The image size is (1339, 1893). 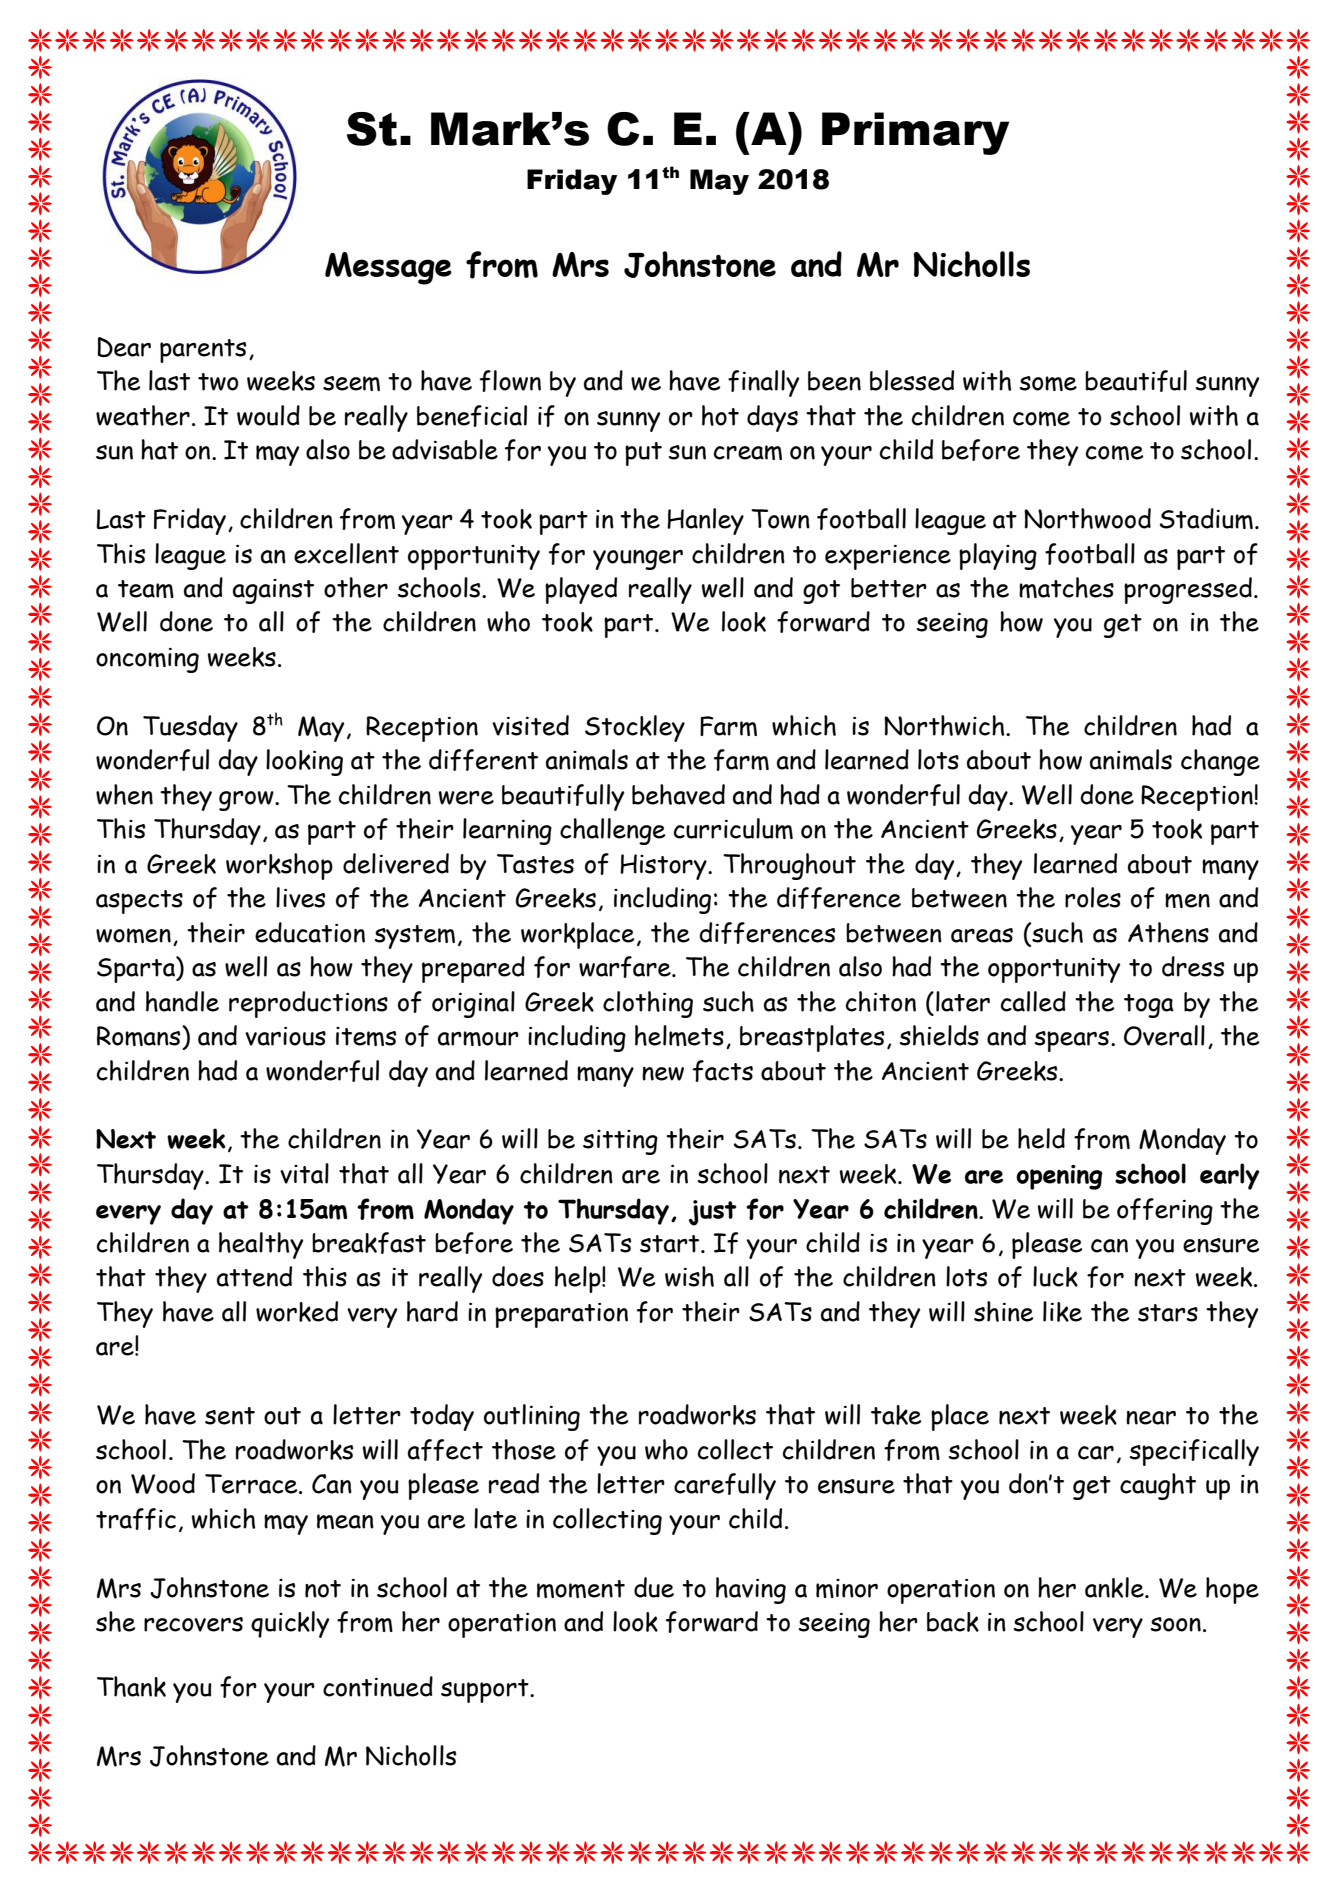 What do you see at coordinates (1055, 1276) in the screenshot?
I see `luck` at bounding box center [1055, 1276].
